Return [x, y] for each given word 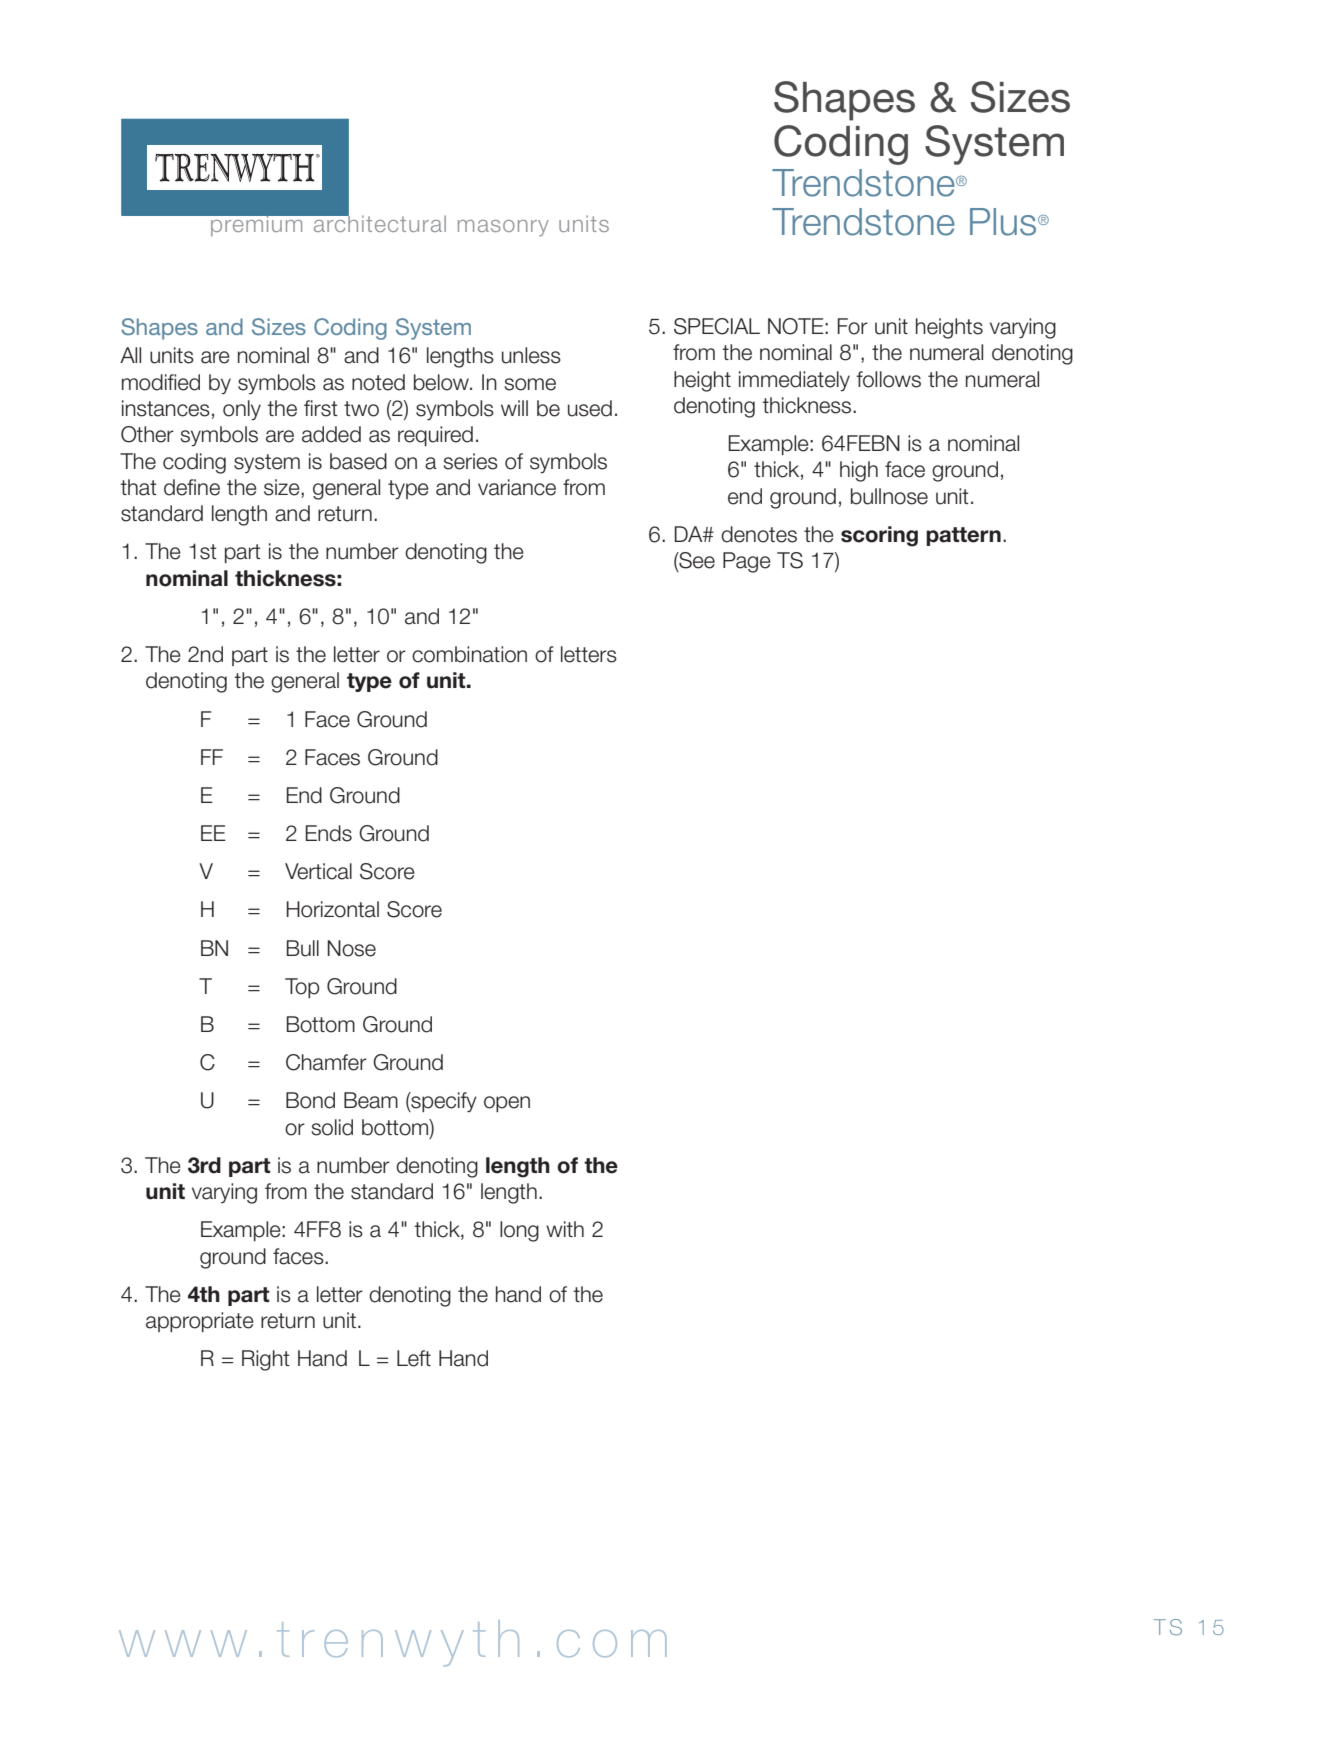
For [853, 326]
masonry [503, 228]
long [519, 1231]
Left [414, 1358]
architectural [378, 222]
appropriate [200, 1322]
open [507, 1104]
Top [302, 988]
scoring [879, 536]
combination [469, 654]
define [192, 487]
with [565, 1229]
